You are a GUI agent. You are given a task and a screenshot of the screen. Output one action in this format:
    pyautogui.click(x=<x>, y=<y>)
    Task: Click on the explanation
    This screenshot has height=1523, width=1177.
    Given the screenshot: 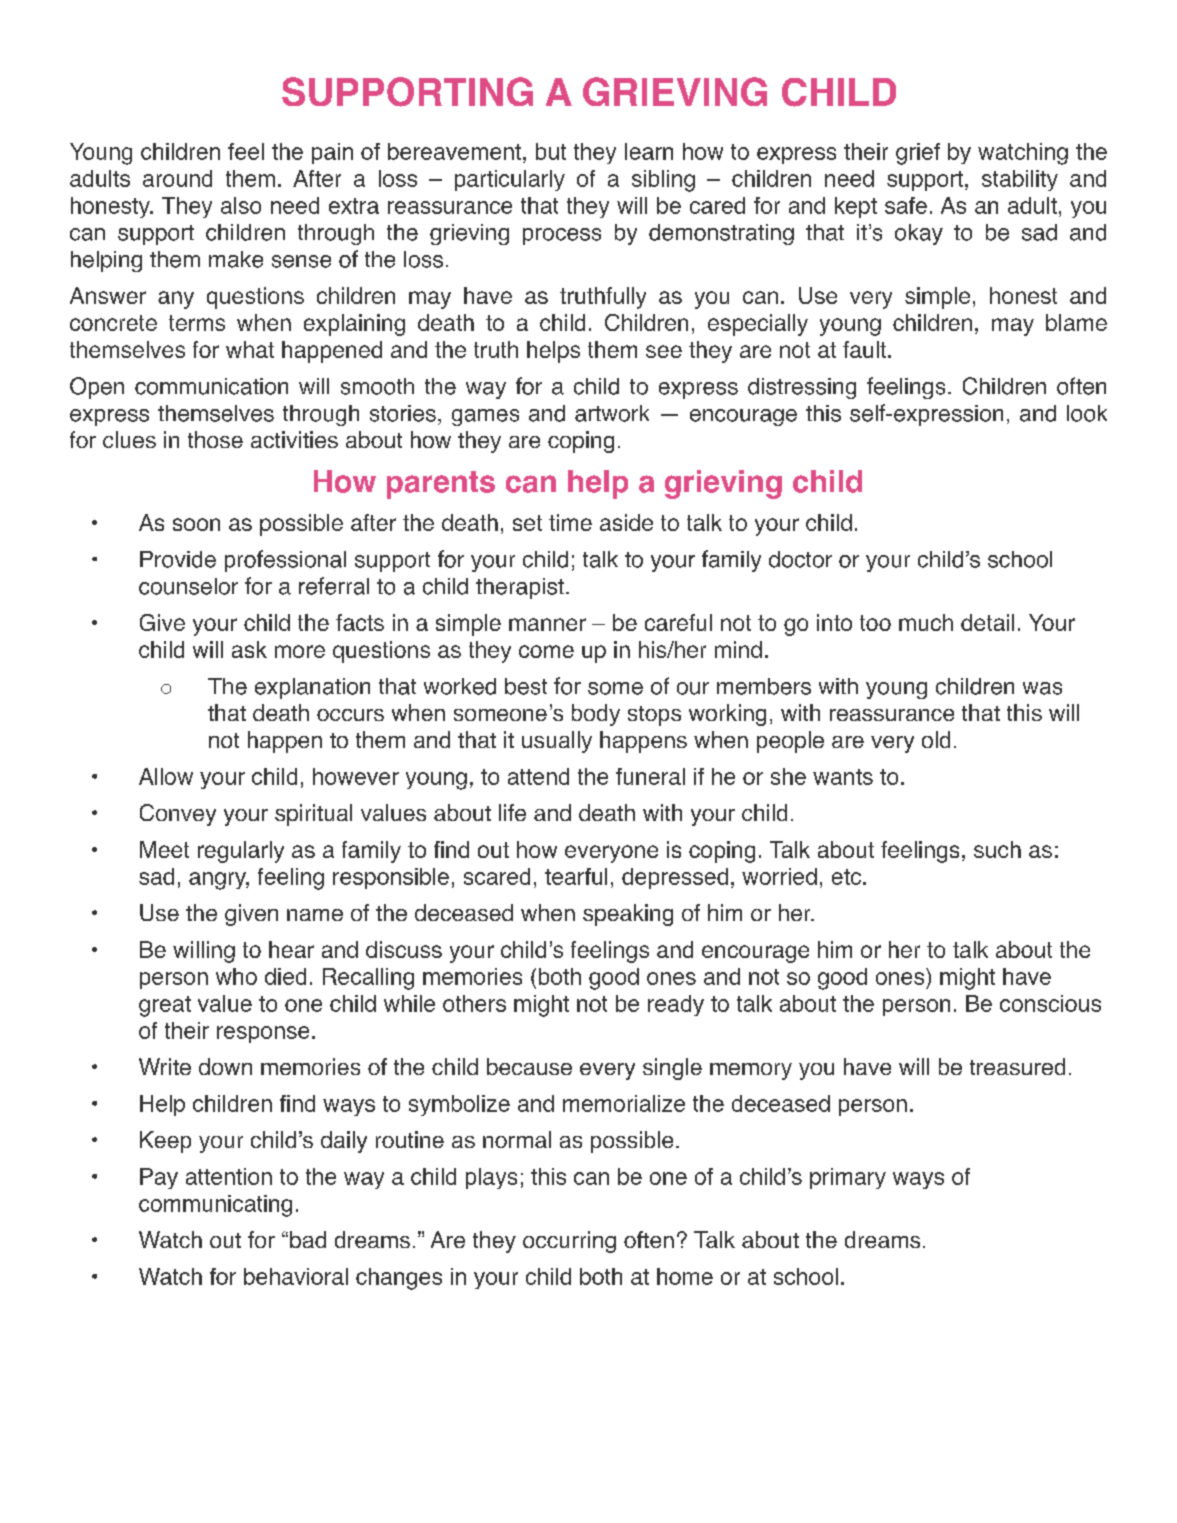 What is the action you would take?
    pyautogui.click(x=312, y=688)
